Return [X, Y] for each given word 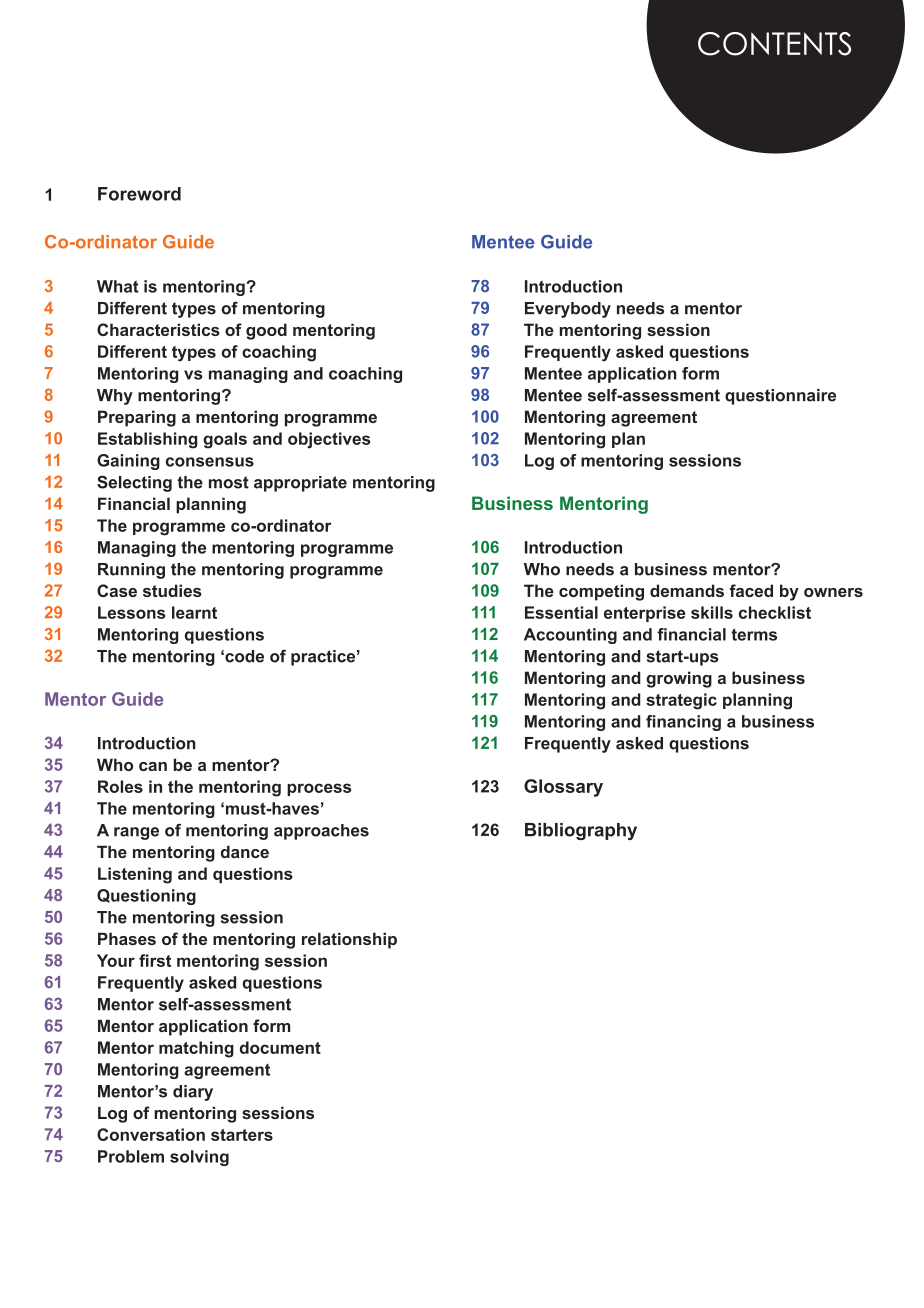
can [153, 766]
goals [225, 440]
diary [193, 1093]
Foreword [139, 194]
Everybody [568, 310]
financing [683, 723]
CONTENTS [774, 44]
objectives [329, 440]
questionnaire [780, 397]
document [280, 1047]
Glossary [563, 788]
